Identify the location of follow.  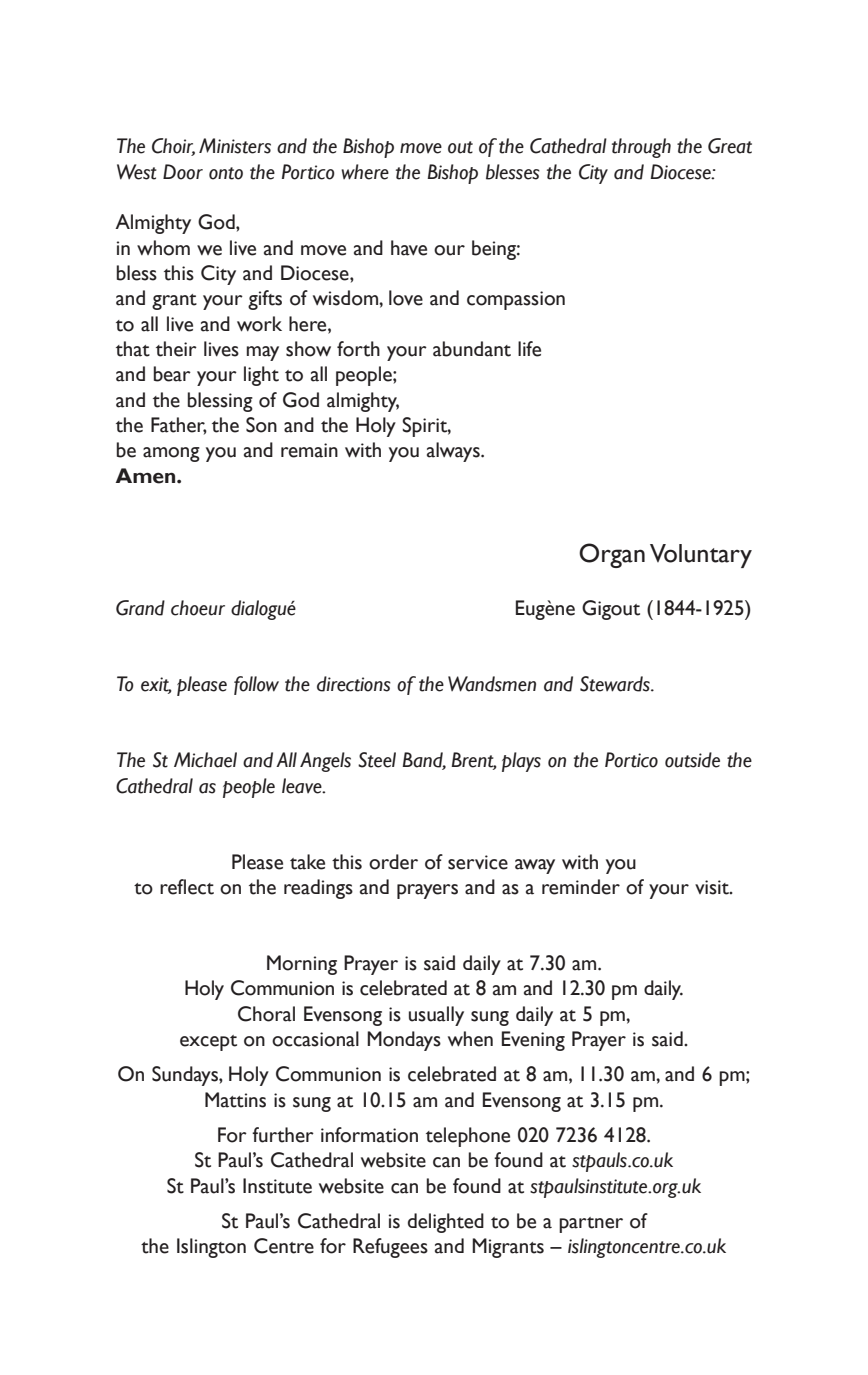
(256, 685).
